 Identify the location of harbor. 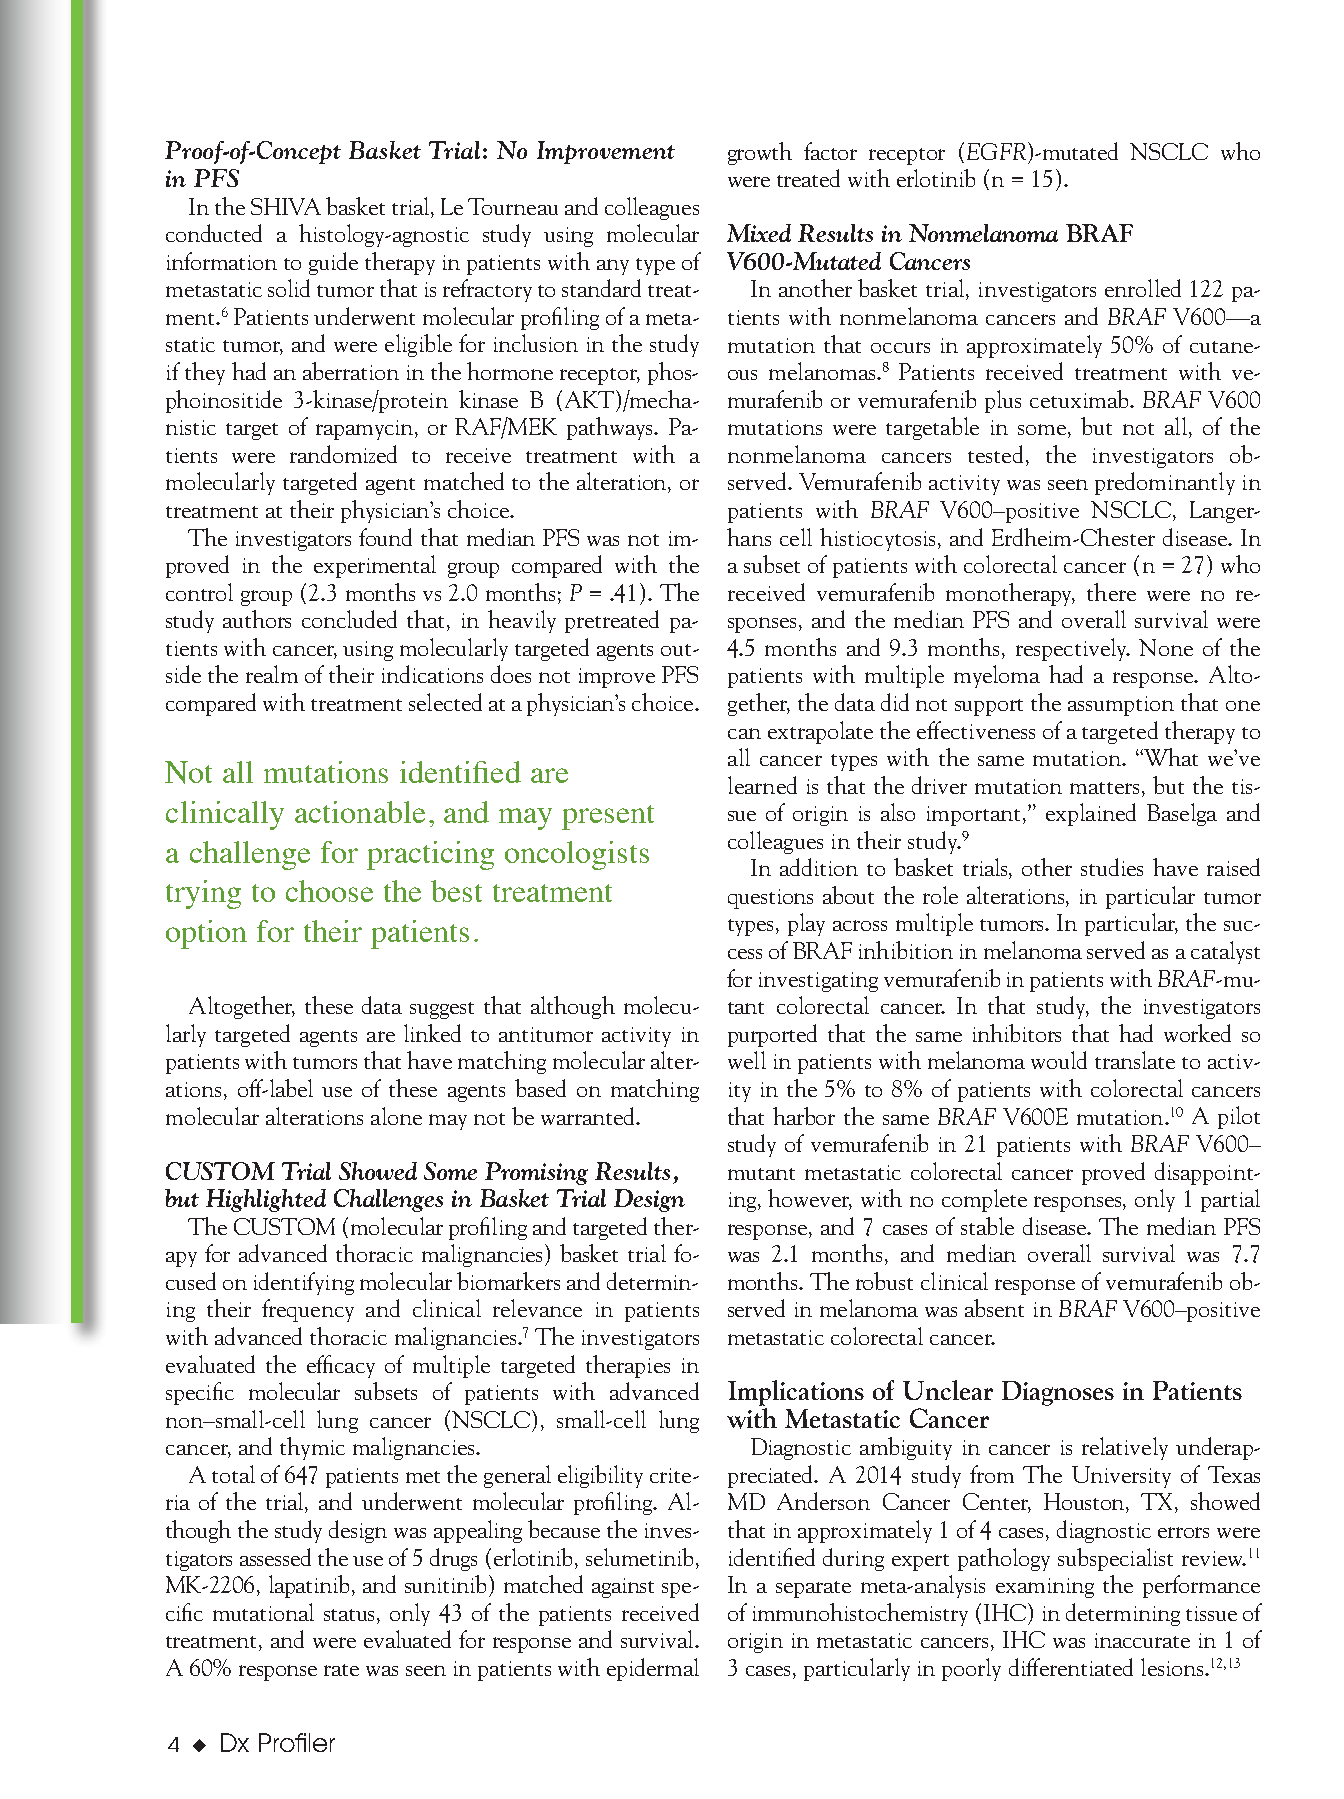
(804, 1116).
